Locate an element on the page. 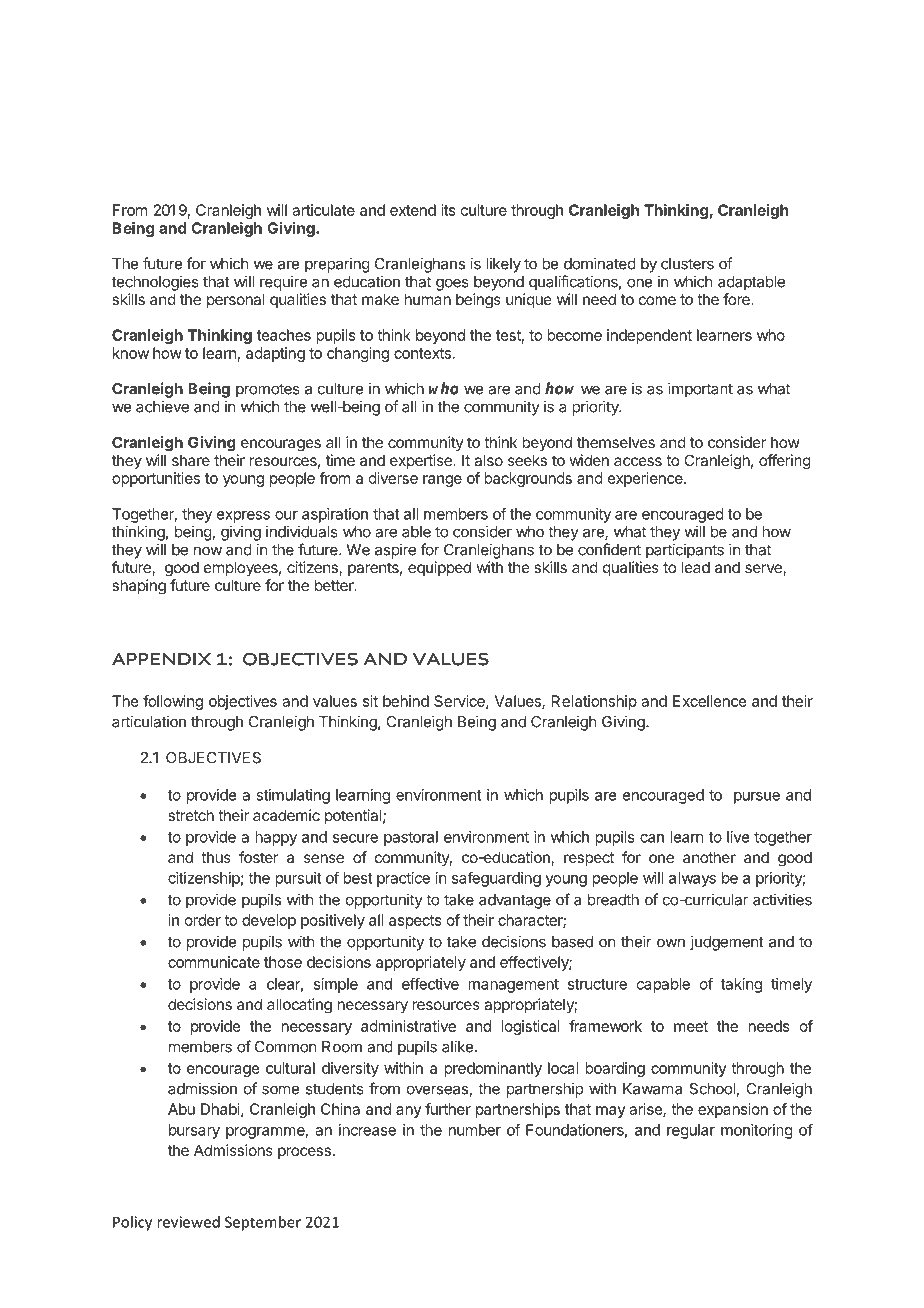  reviewed is located at coordinates (188, 1222).
